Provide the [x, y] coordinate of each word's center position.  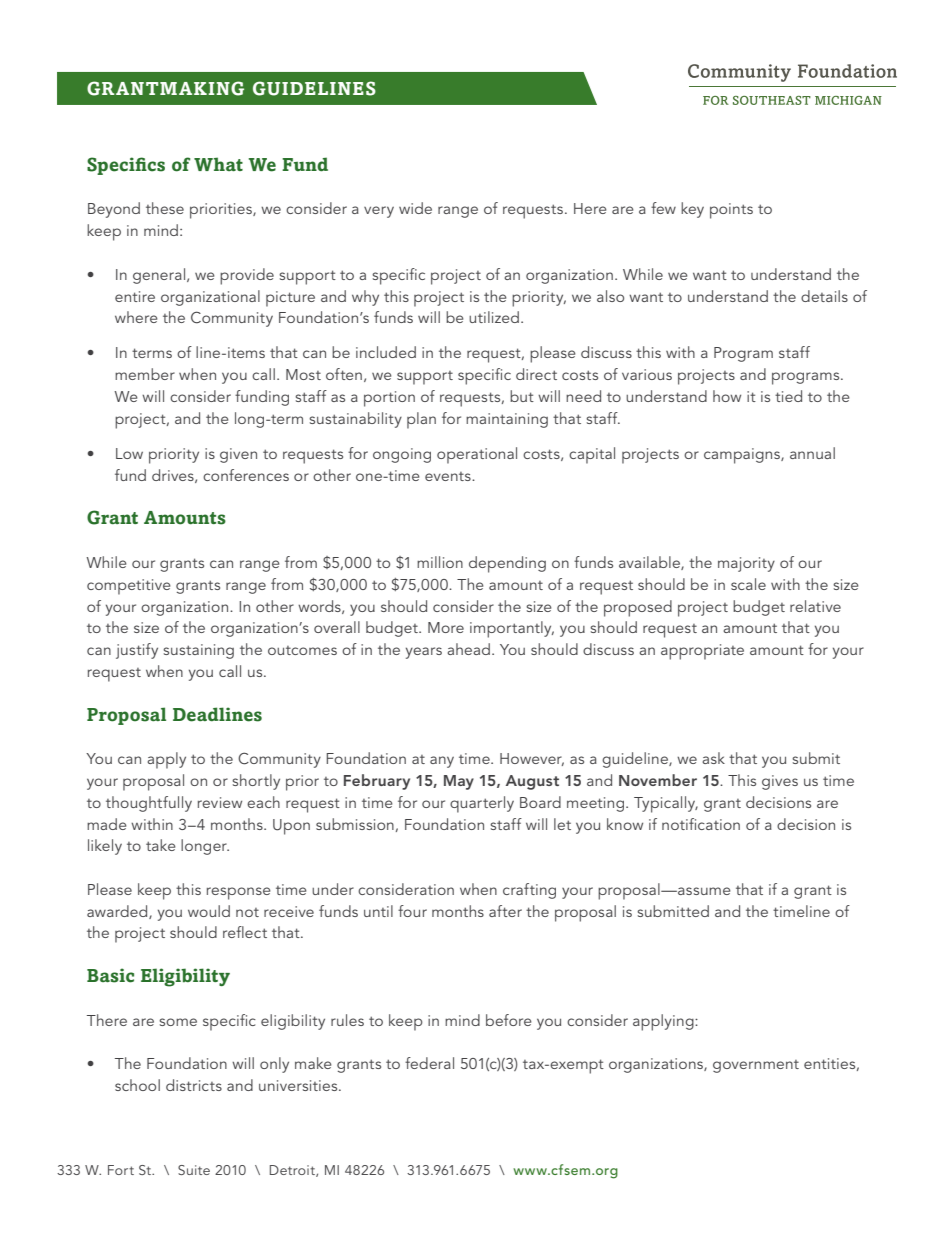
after [505, 911]
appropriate [702, 652]
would [209, 911]
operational [477, 455]
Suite [194, 1170]
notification [701, 824]
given [238, 455]
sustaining [198, 651]
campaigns [743, 456]
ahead [468, 649]
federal [429, 1063]
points [731, 211]
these [165, 208]
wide [415, 208]
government [756, 1066]
